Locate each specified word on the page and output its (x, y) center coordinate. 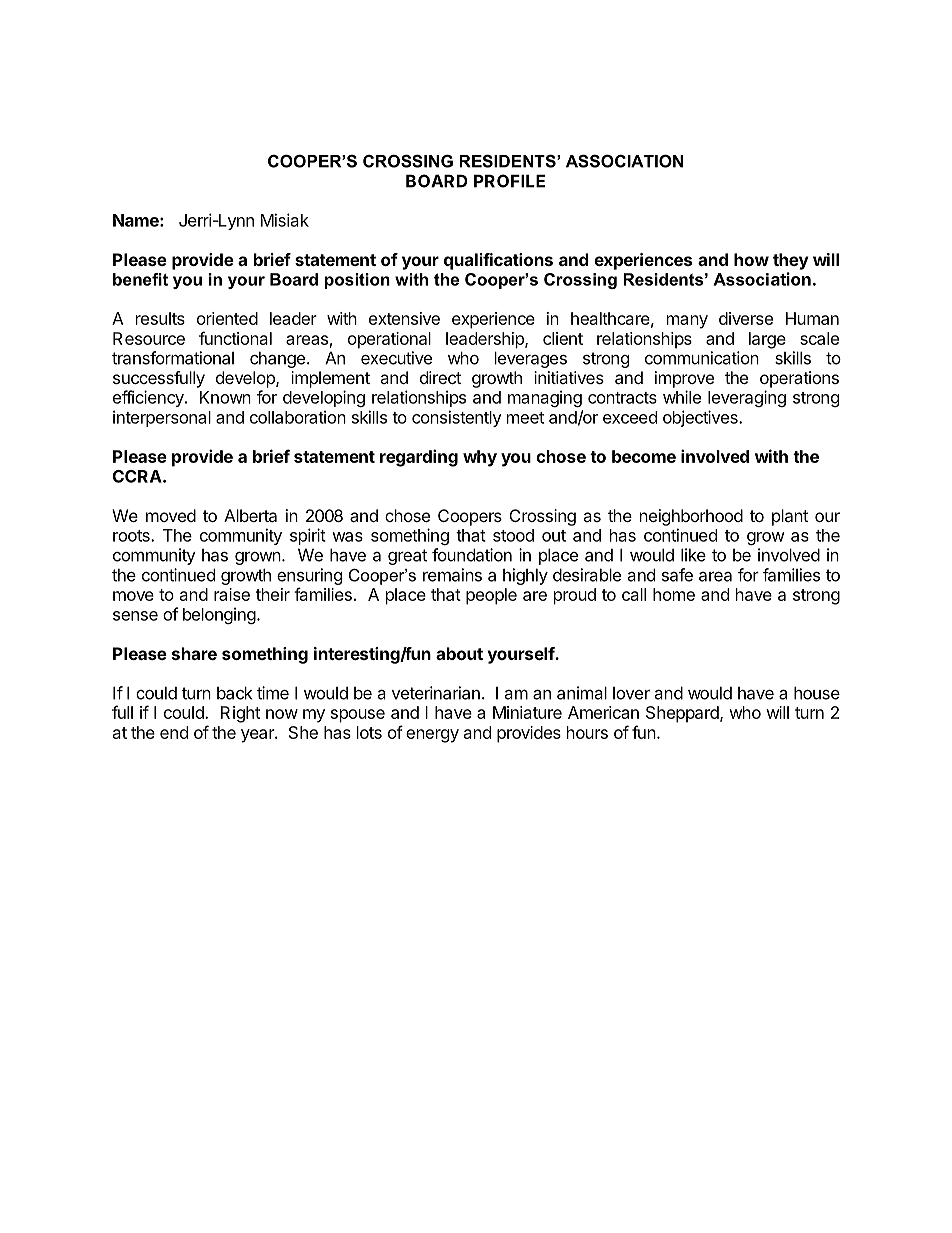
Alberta (250, 515)
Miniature (527, 712)
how (751, 259)
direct (440, 377)
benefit (140, 279)
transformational (173, 358)
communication (702, 358)
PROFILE (509, 181)
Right (240, 714)
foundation (472, 555)
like (693, 555)
